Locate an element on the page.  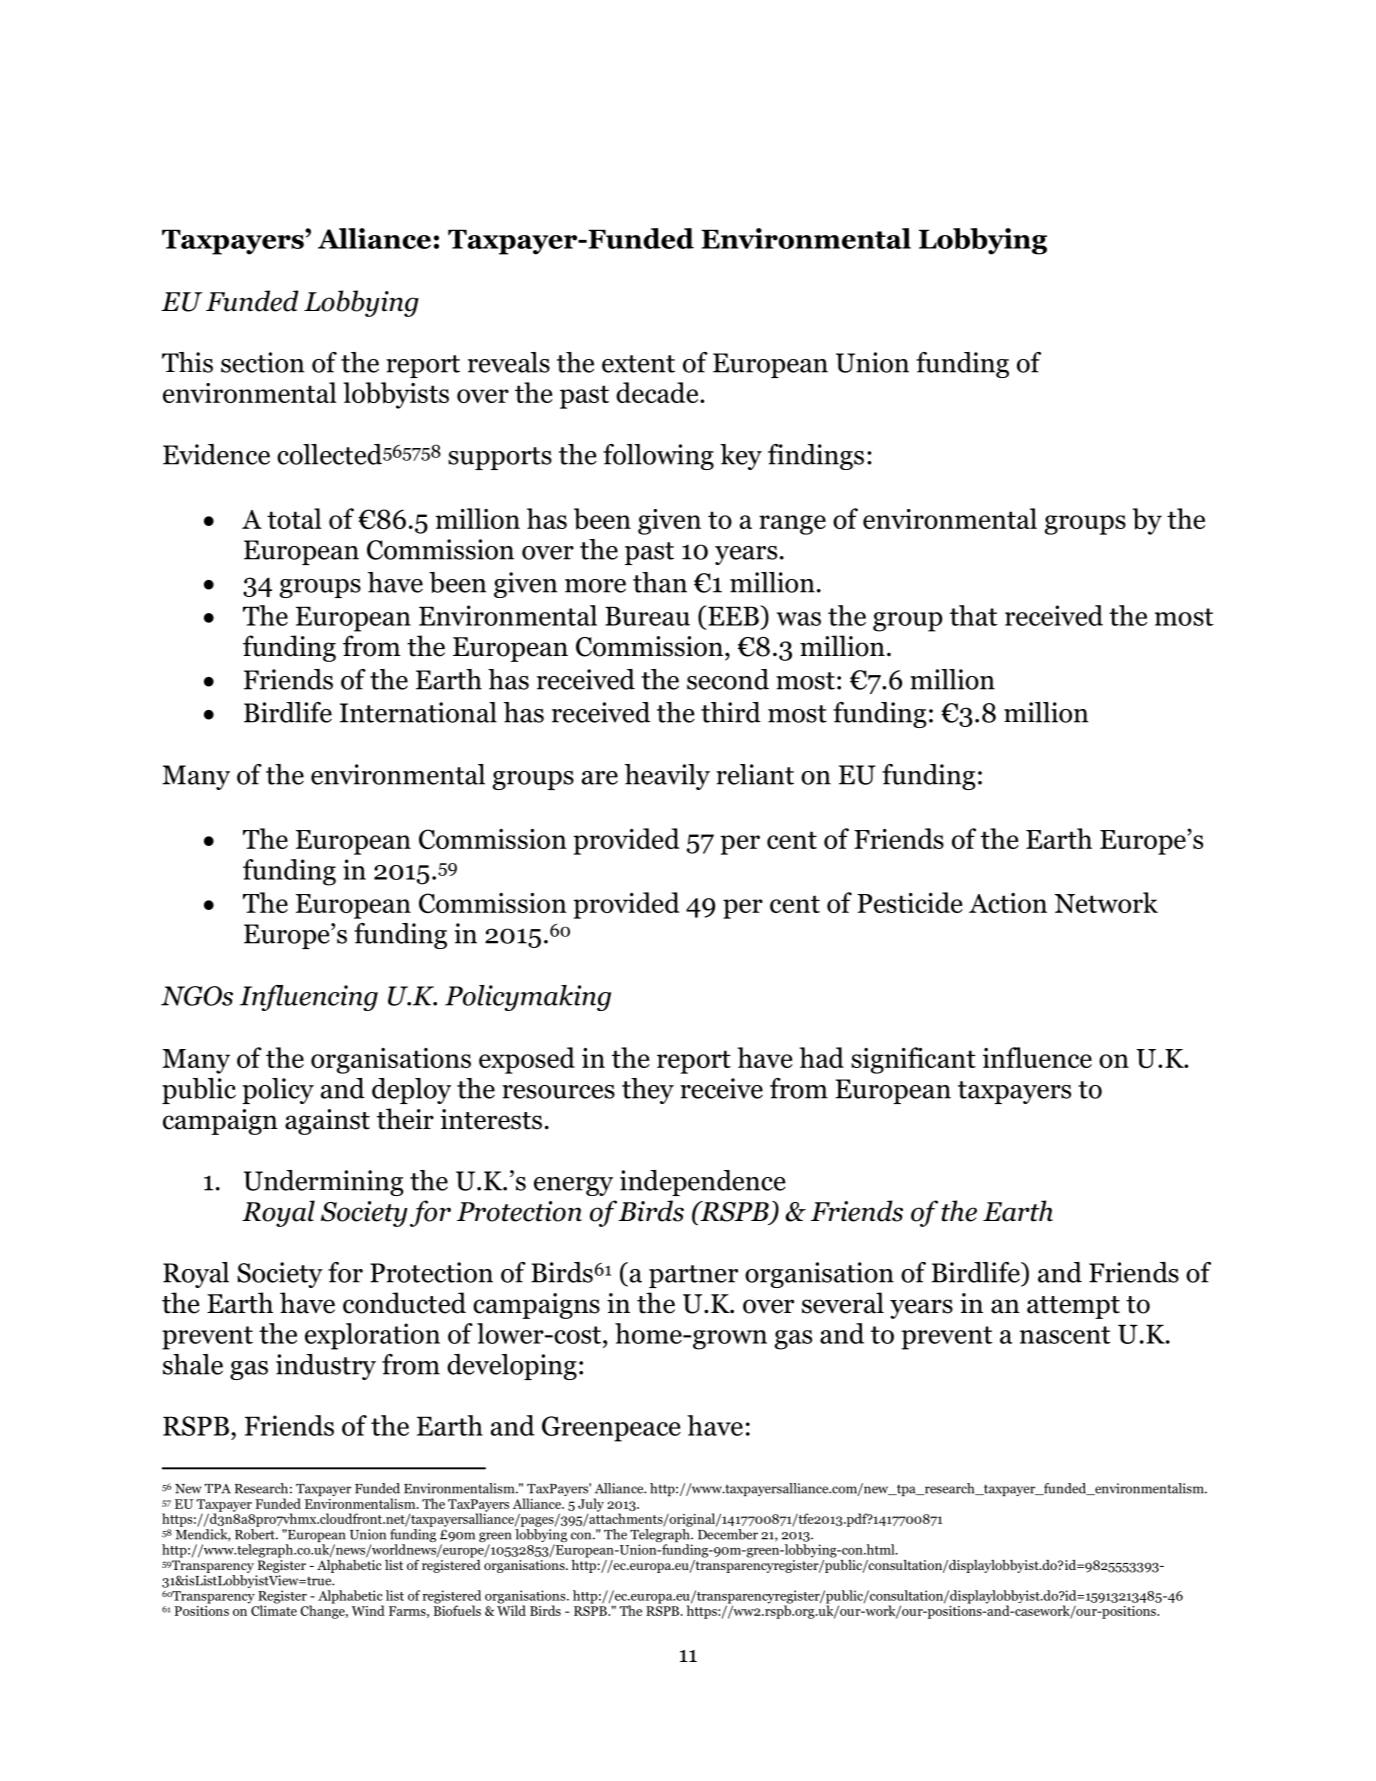
Influencing is located at coordinates (309, 998).
